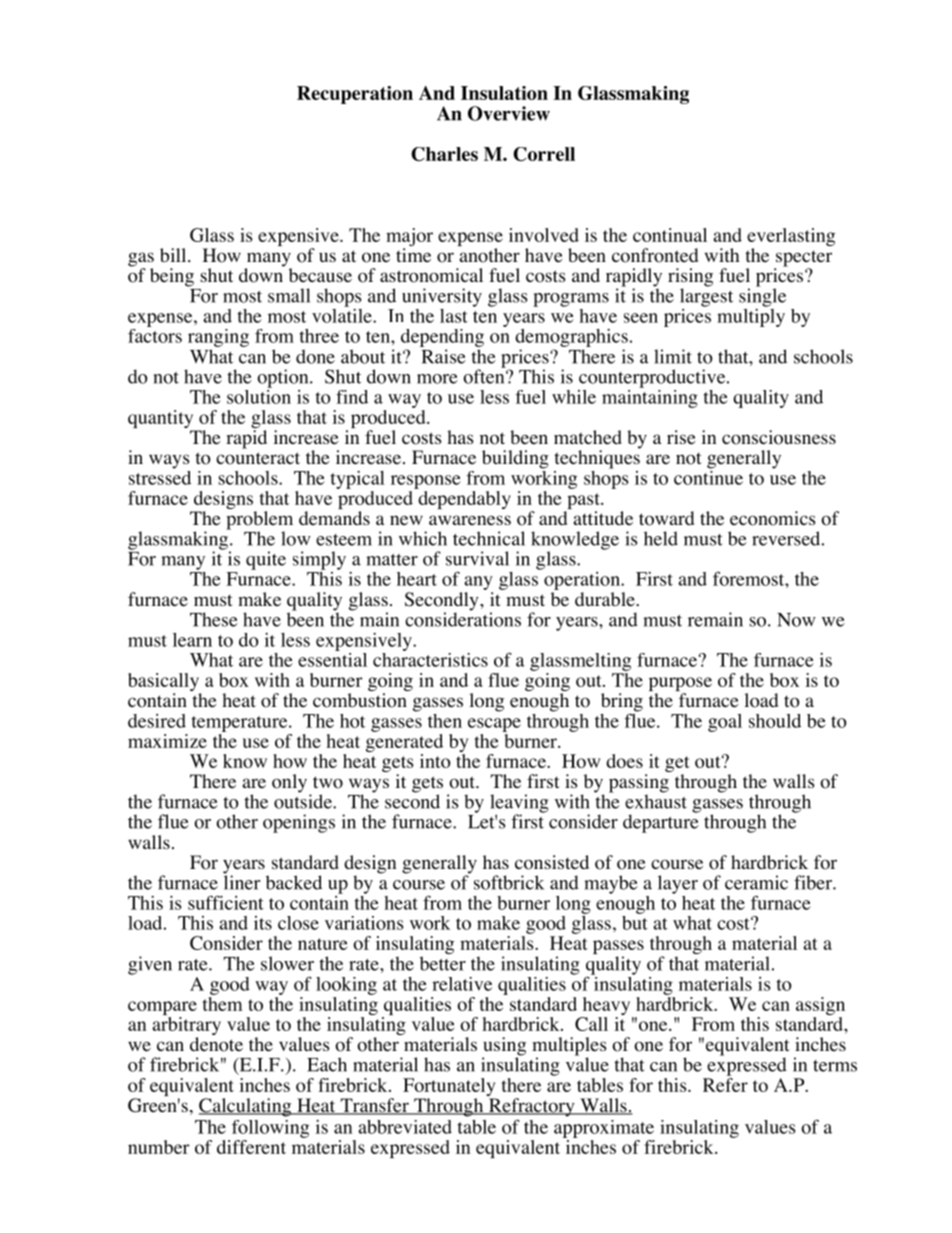 The height and width of the image is (1233, 952). What do you see at coordinates (214, 619) in the image?
I see `These` at bounding box center [214, 619].
